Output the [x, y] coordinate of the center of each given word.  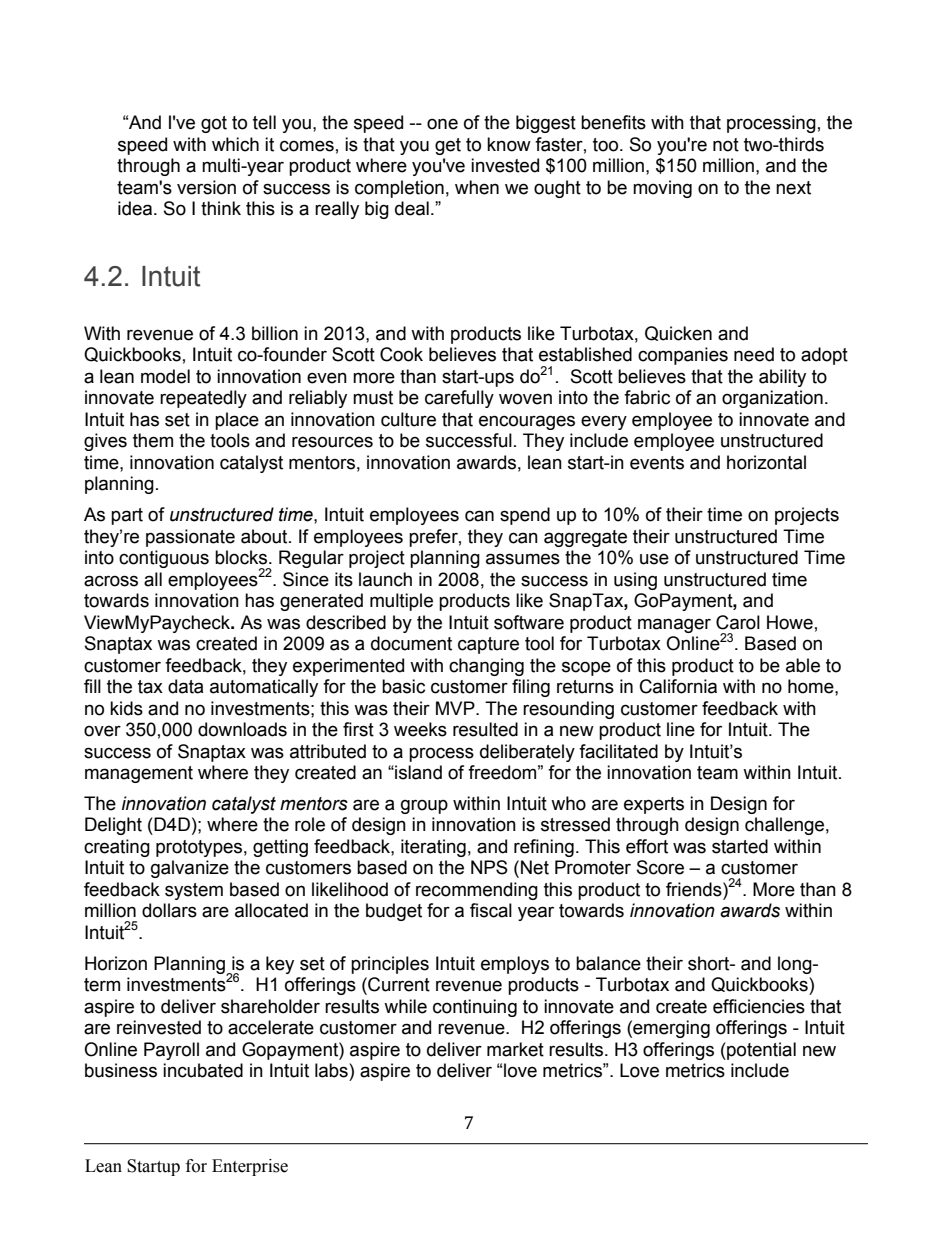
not [726, 145]
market [515, 1049]
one [442, 124]
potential [760, 1051]
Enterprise [250, 1167]
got [214, 124]
